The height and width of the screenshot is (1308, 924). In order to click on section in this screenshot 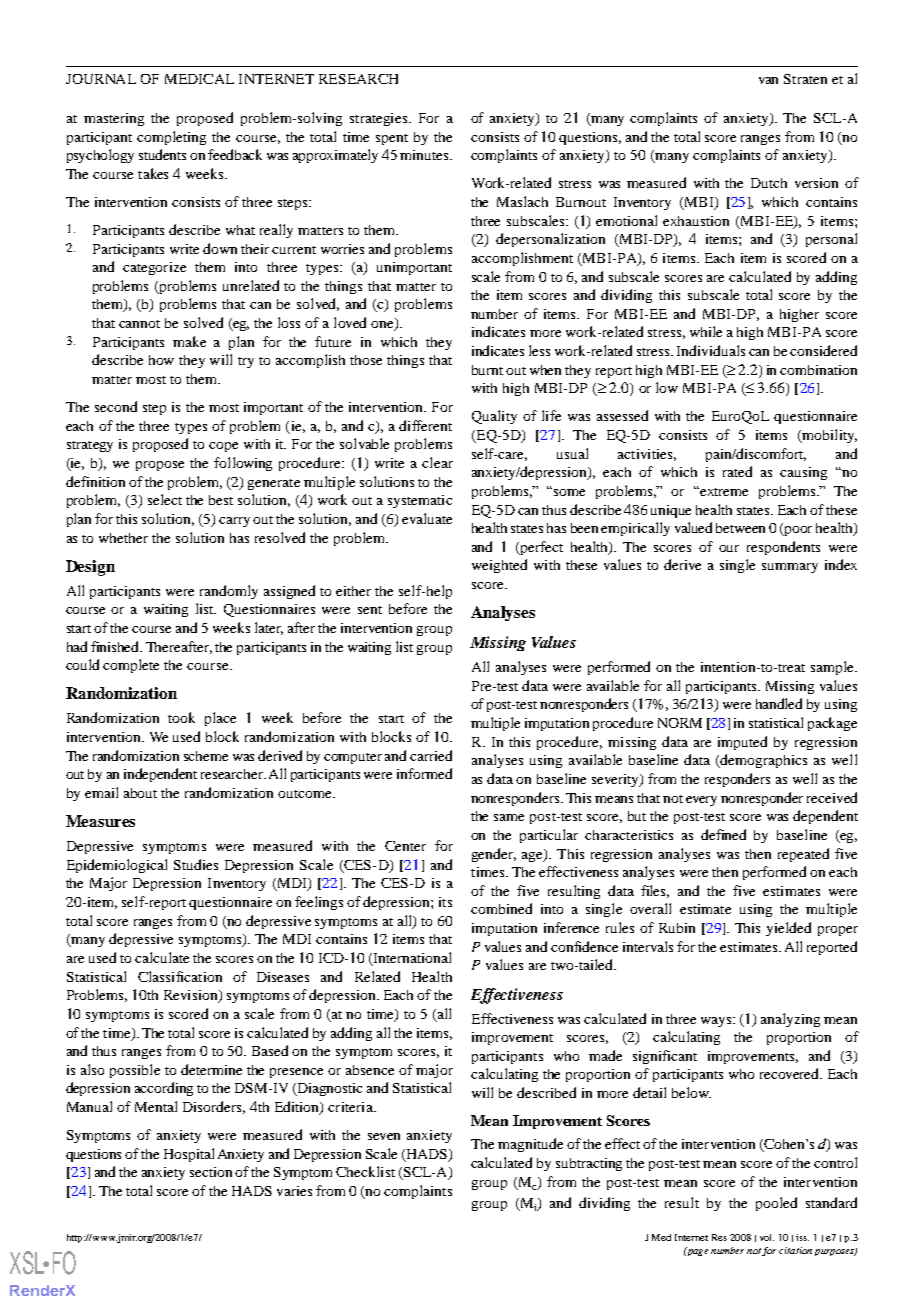, I will do `click(211, 1172)`.
